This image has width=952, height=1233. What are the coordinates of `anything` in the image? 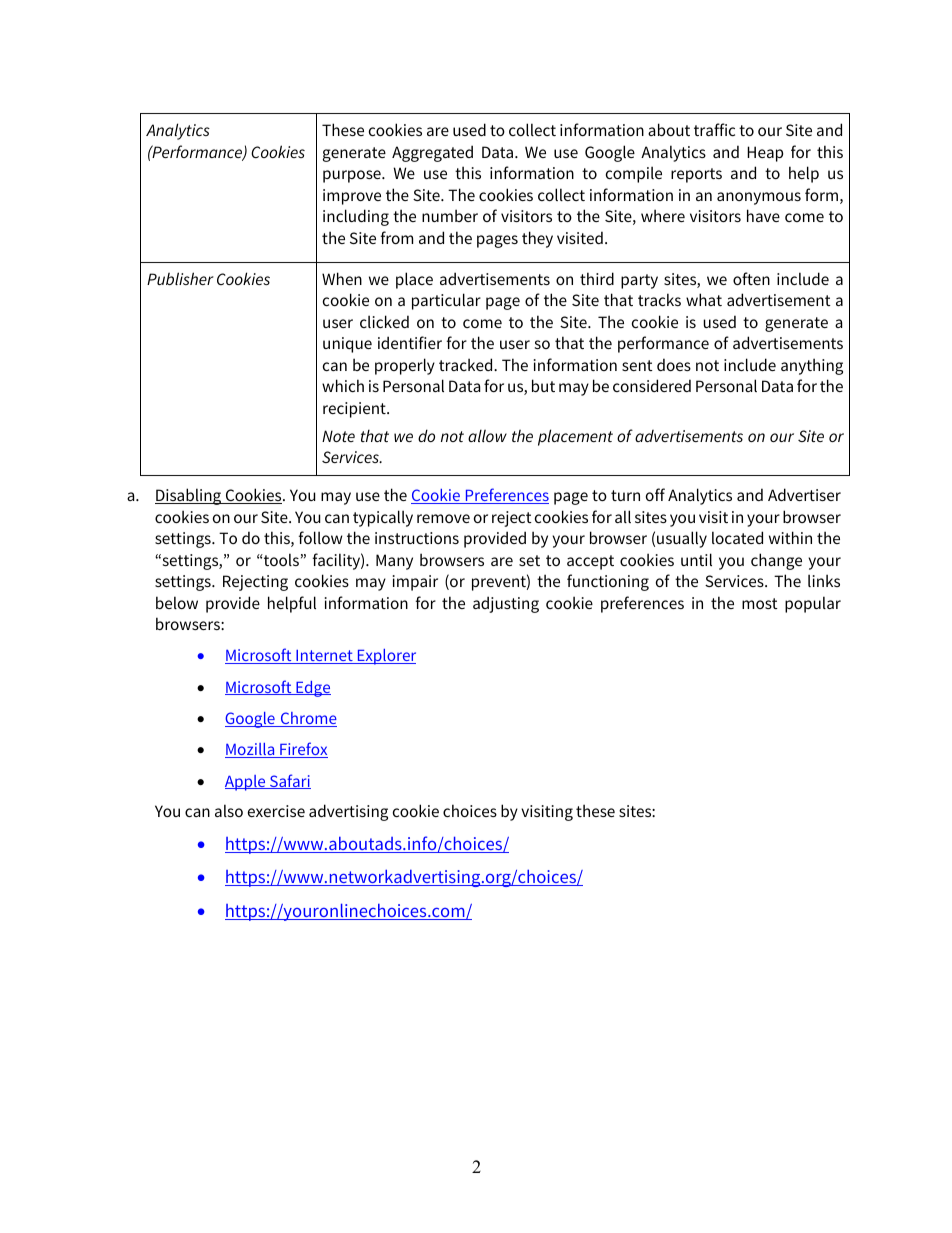 It's located at (812, 366).
